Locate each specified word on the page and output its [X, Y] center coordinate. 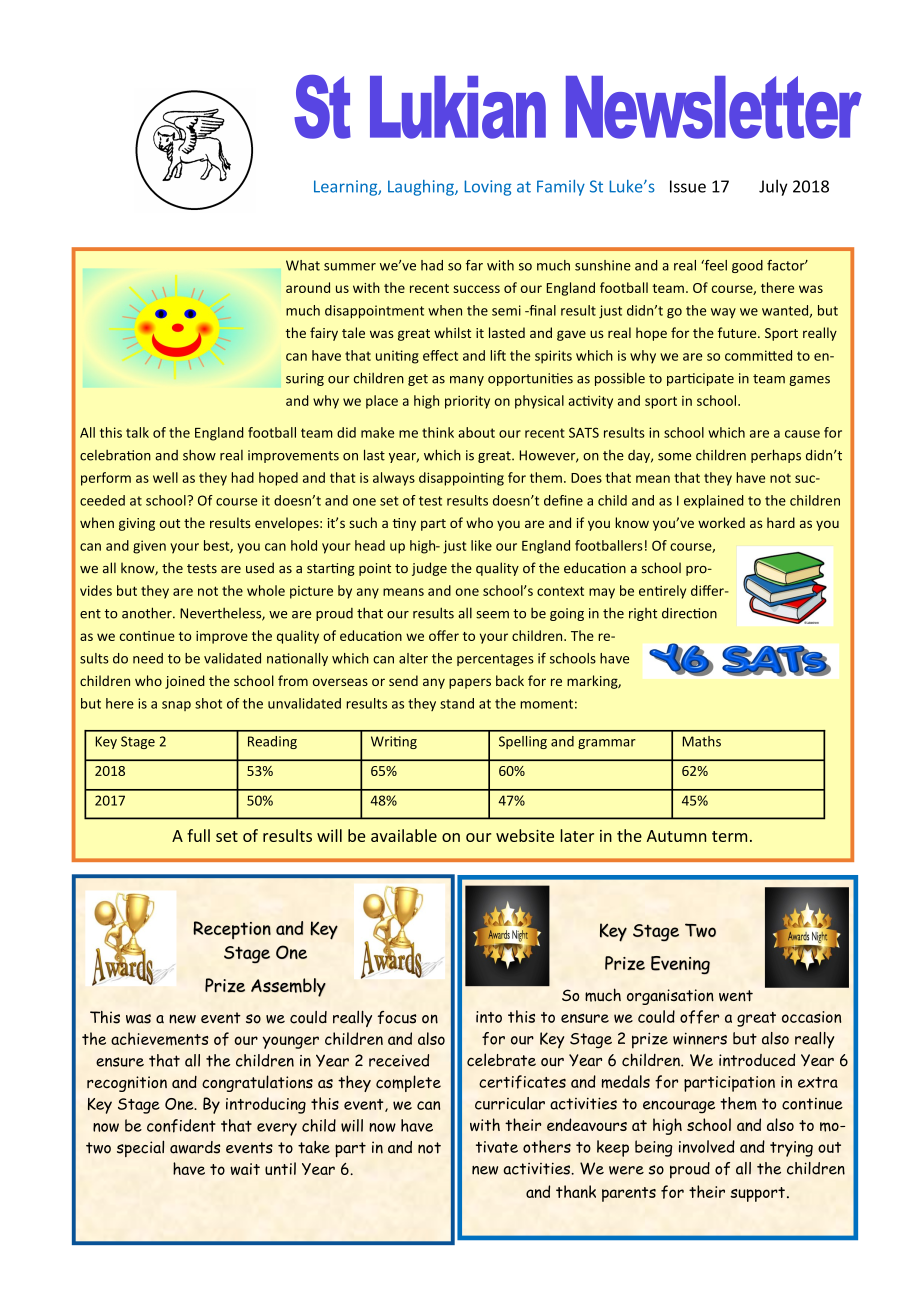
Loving [487, 188]
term [729, 836]
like [481, 545]
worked [721, 522]
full [198, 835]
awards [195, 1147]
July [773, 187]
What [303, 265]
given [149, 547]
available [404, 835]
